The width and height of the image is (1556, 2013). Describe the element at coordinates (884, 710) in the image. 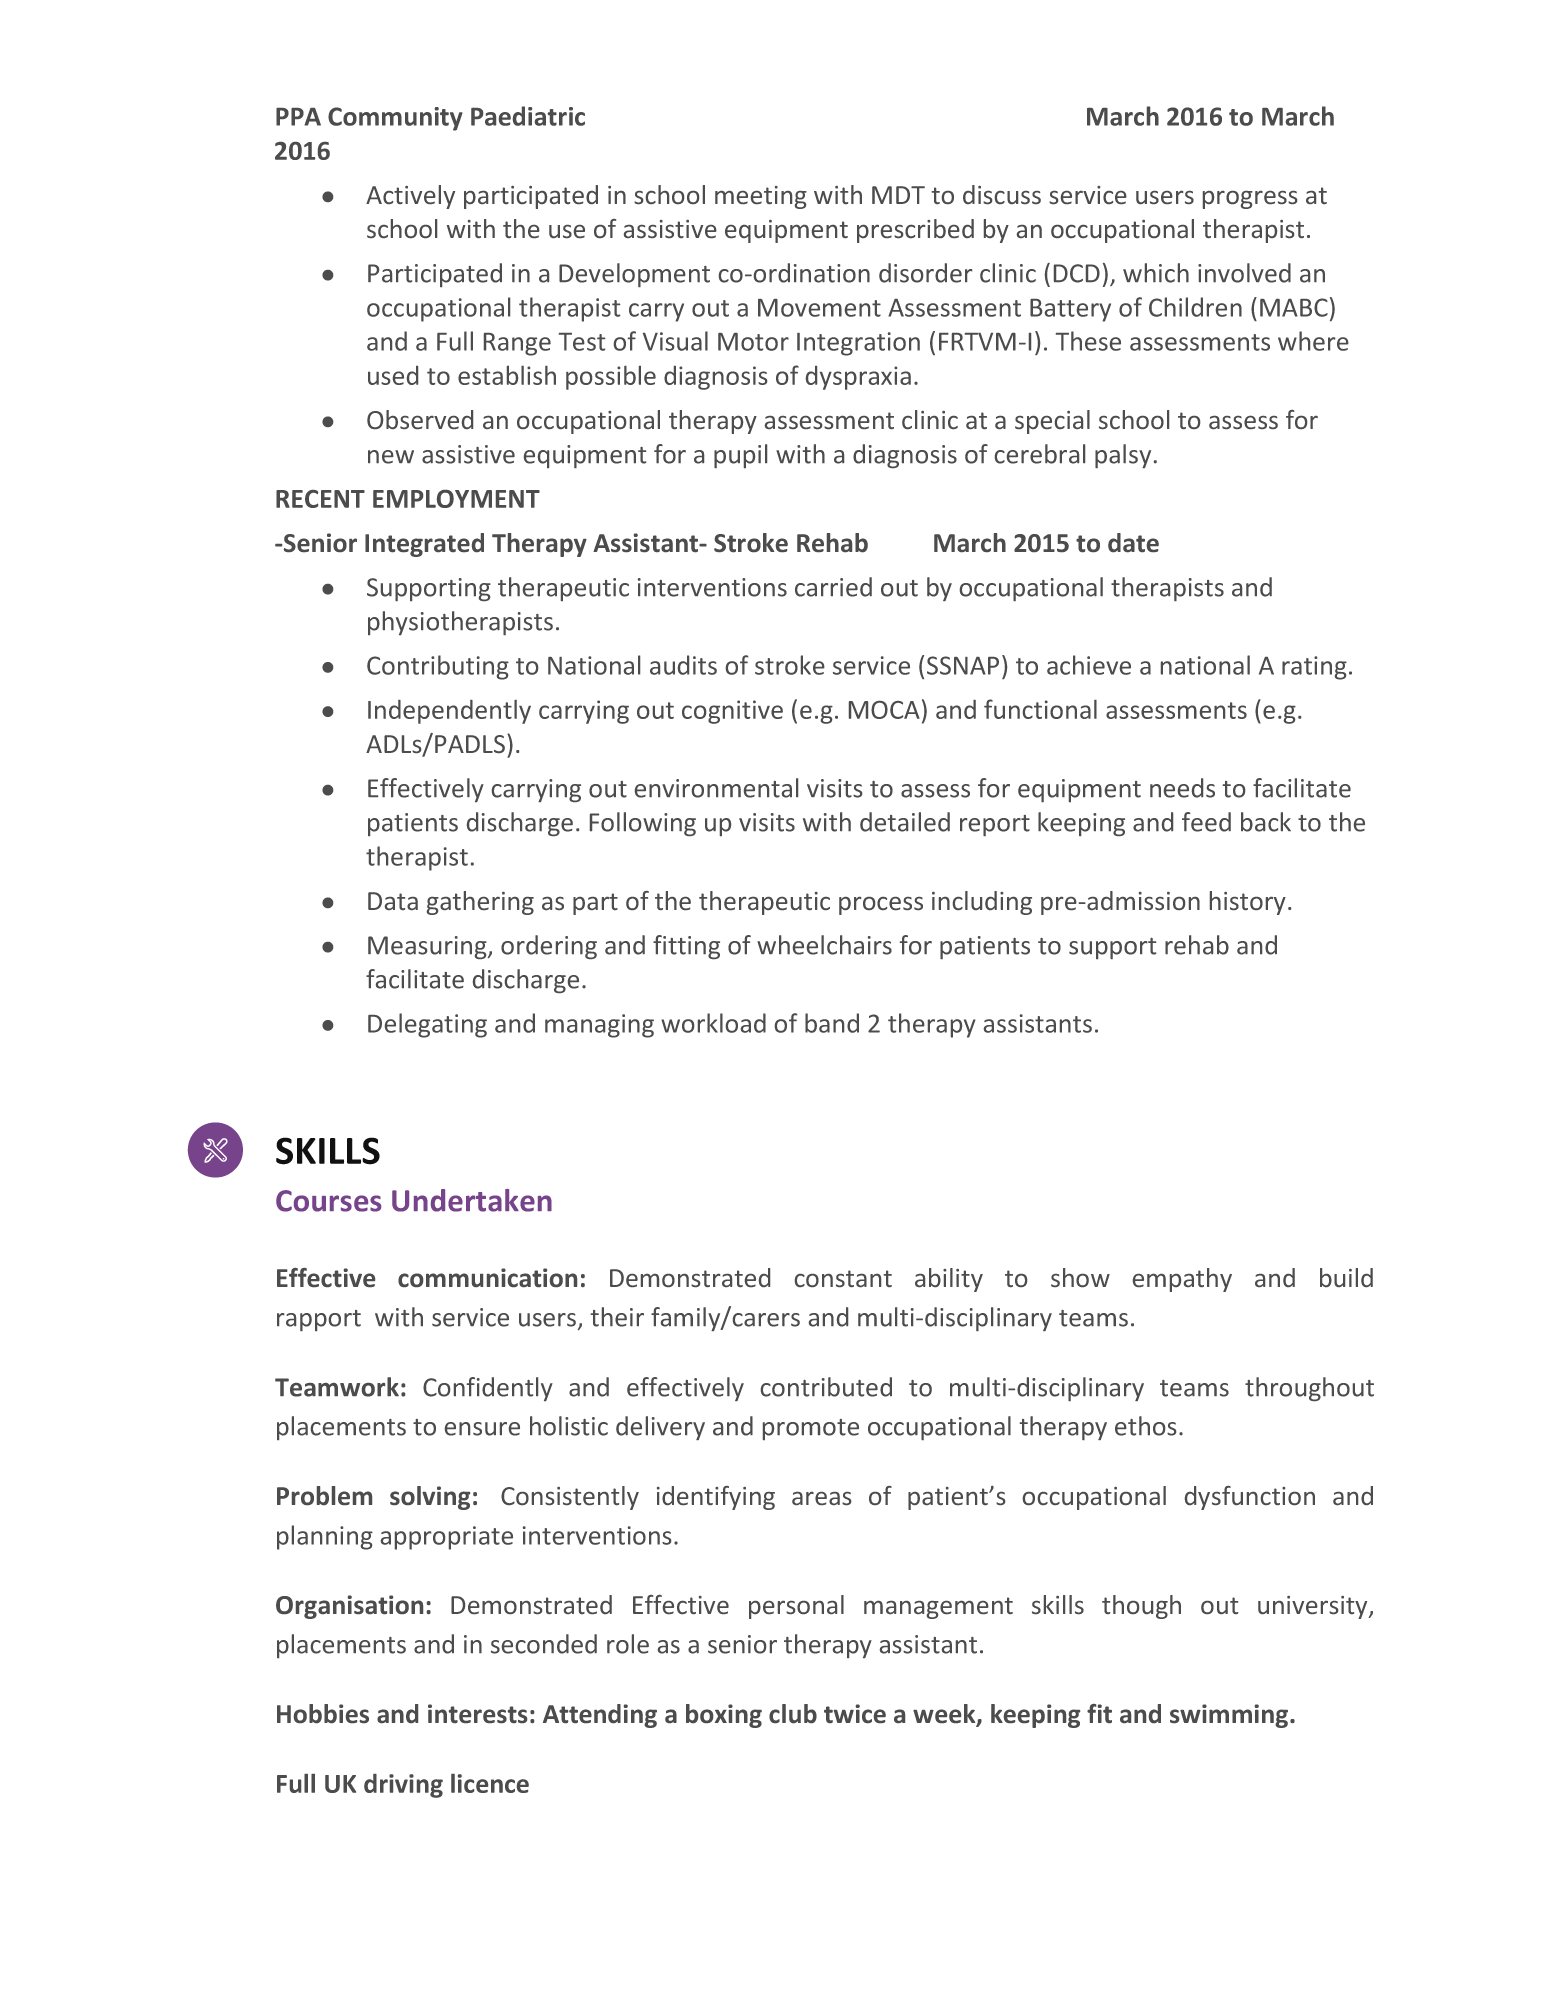

I see `MOCA` at that location.
